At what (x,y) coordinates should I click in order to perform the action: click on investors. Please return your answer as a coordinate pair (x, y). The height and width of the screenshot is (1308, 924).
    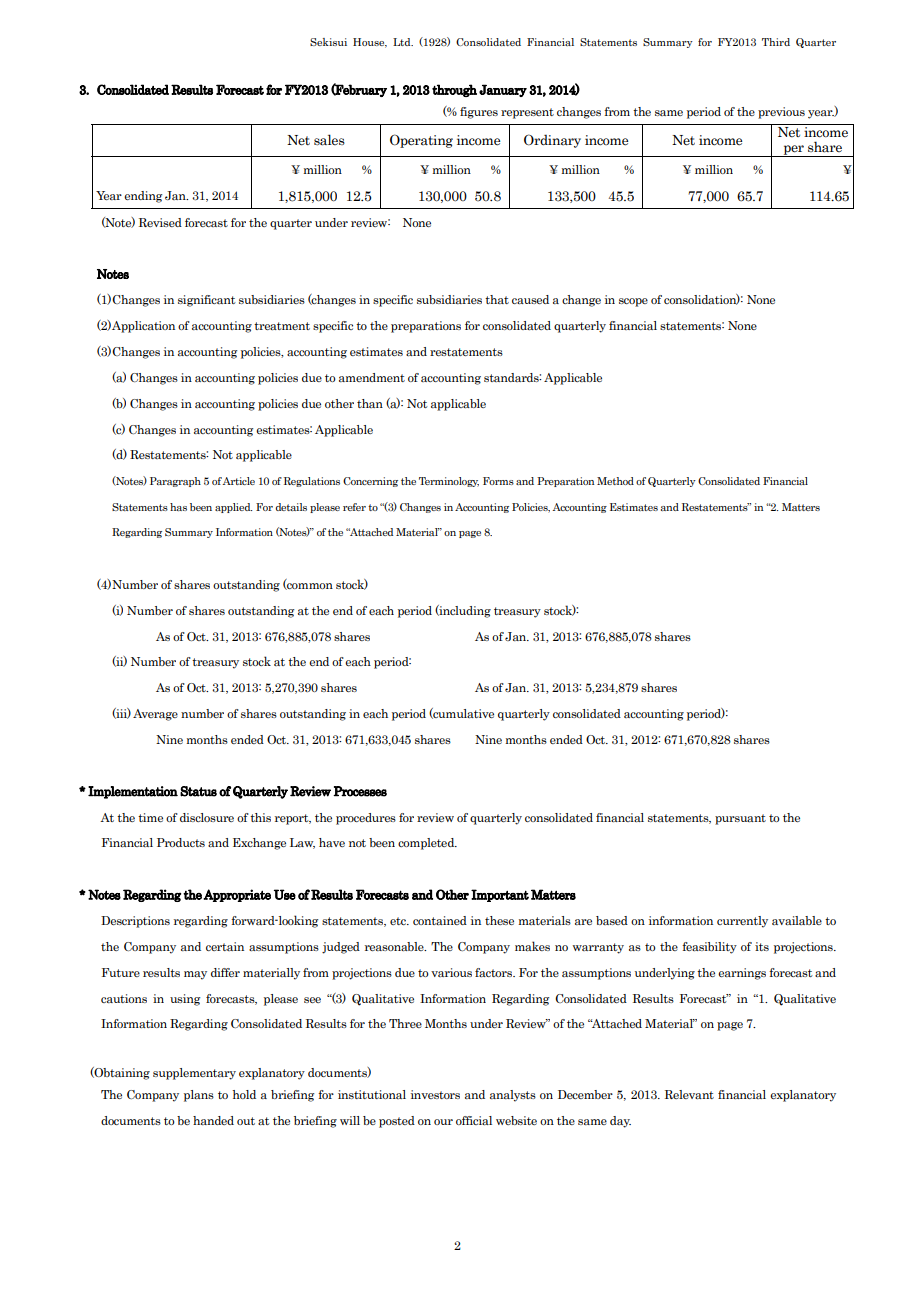
    Looking at the image, I should click on (435, 1094).
